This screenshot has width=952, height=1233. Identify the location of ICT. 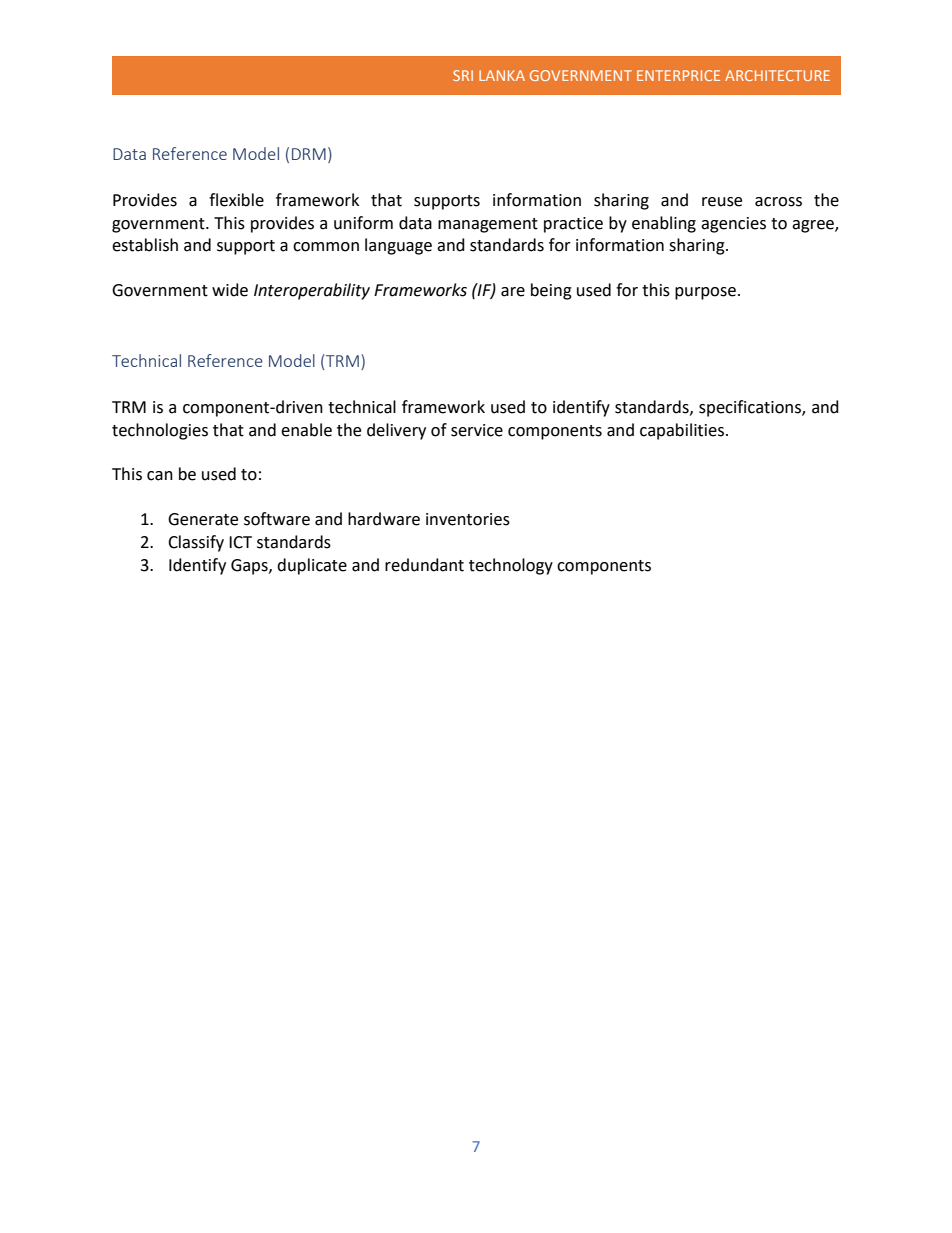
(240, 542).
